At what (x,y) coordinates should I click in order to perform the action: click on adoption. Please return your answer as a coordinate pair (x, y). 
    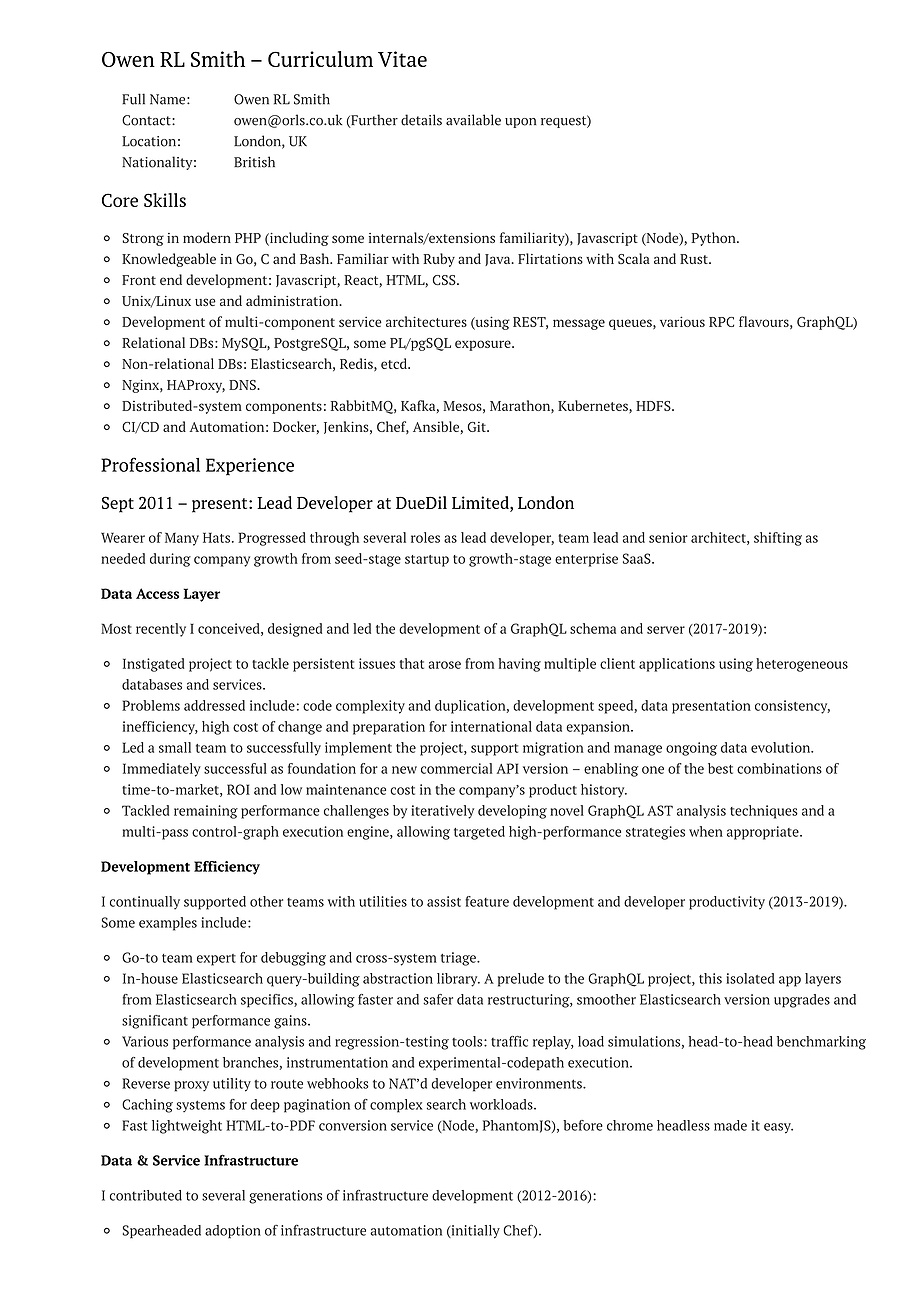
    Looking at the image, I should click on (233, 1232).
